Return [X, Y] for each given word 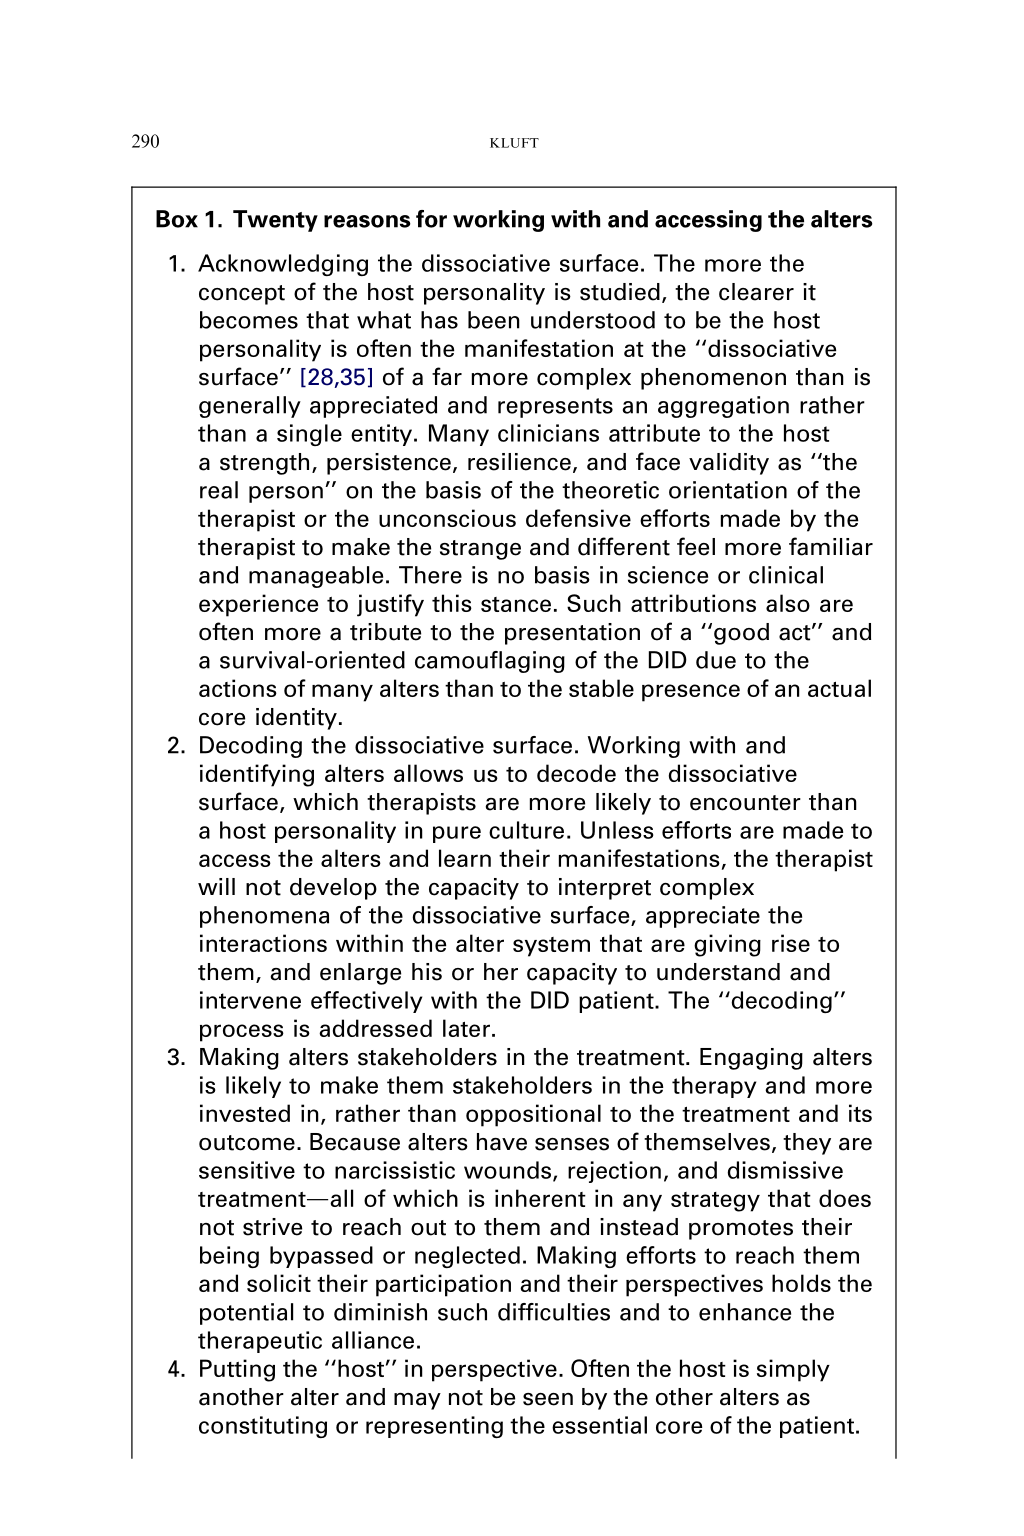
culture [526, 830]
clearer [756, 292]
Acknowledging [283, 265]
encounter [745, 803]
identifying [257, 775]
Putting [237, 1370]
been [494, 320]
